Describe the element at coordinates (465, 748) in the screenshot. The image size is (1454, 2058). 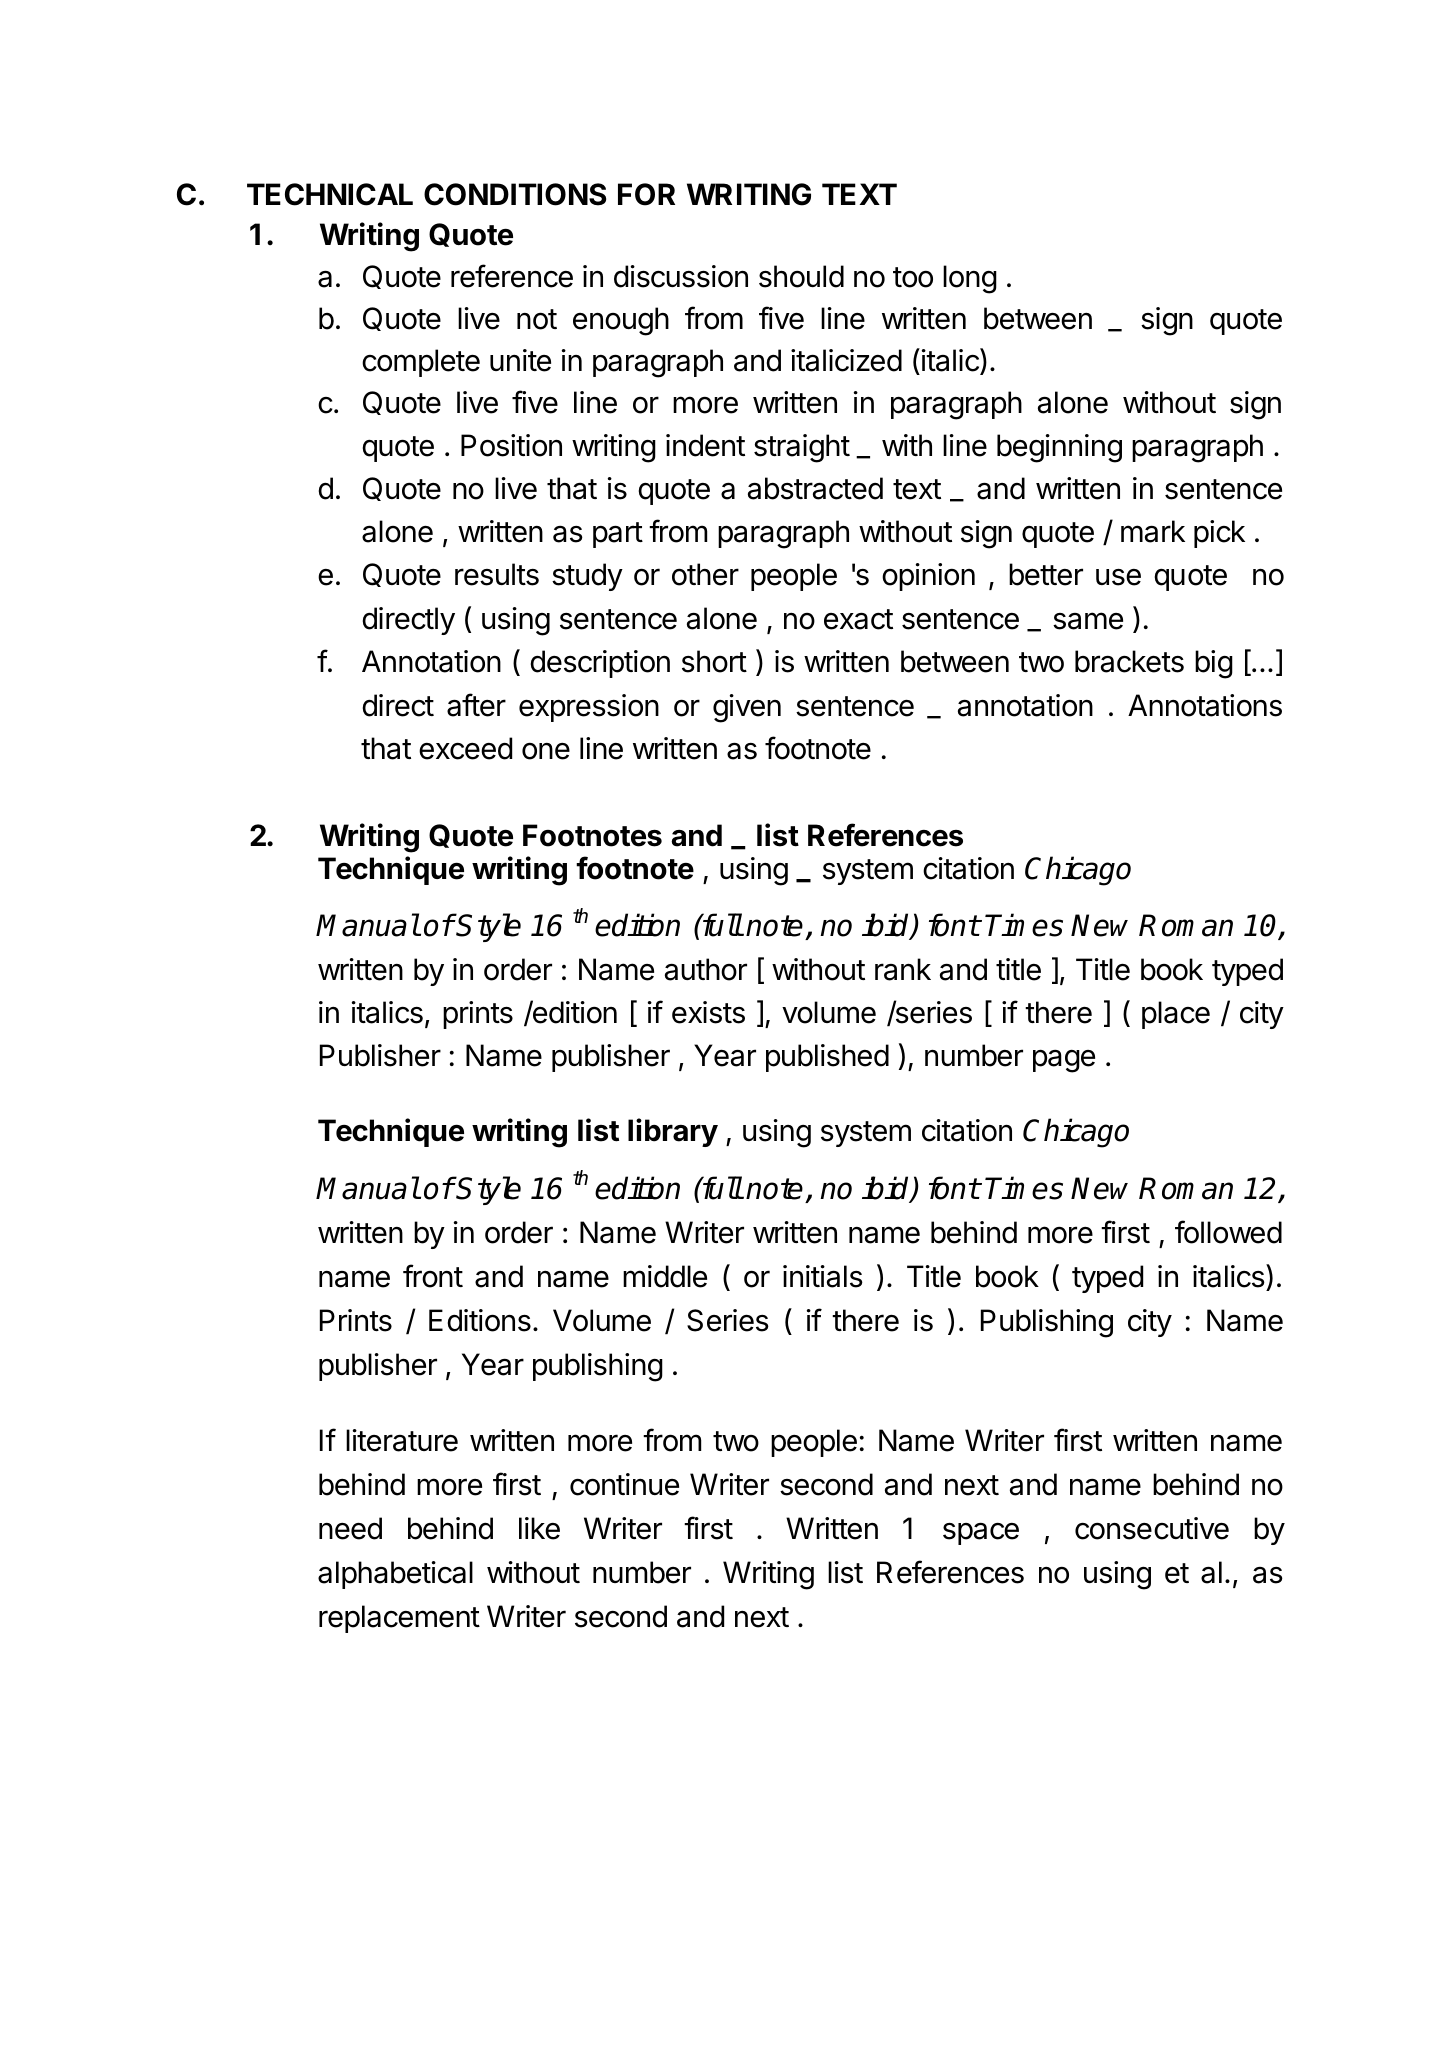
I see `exceed` at that location.
